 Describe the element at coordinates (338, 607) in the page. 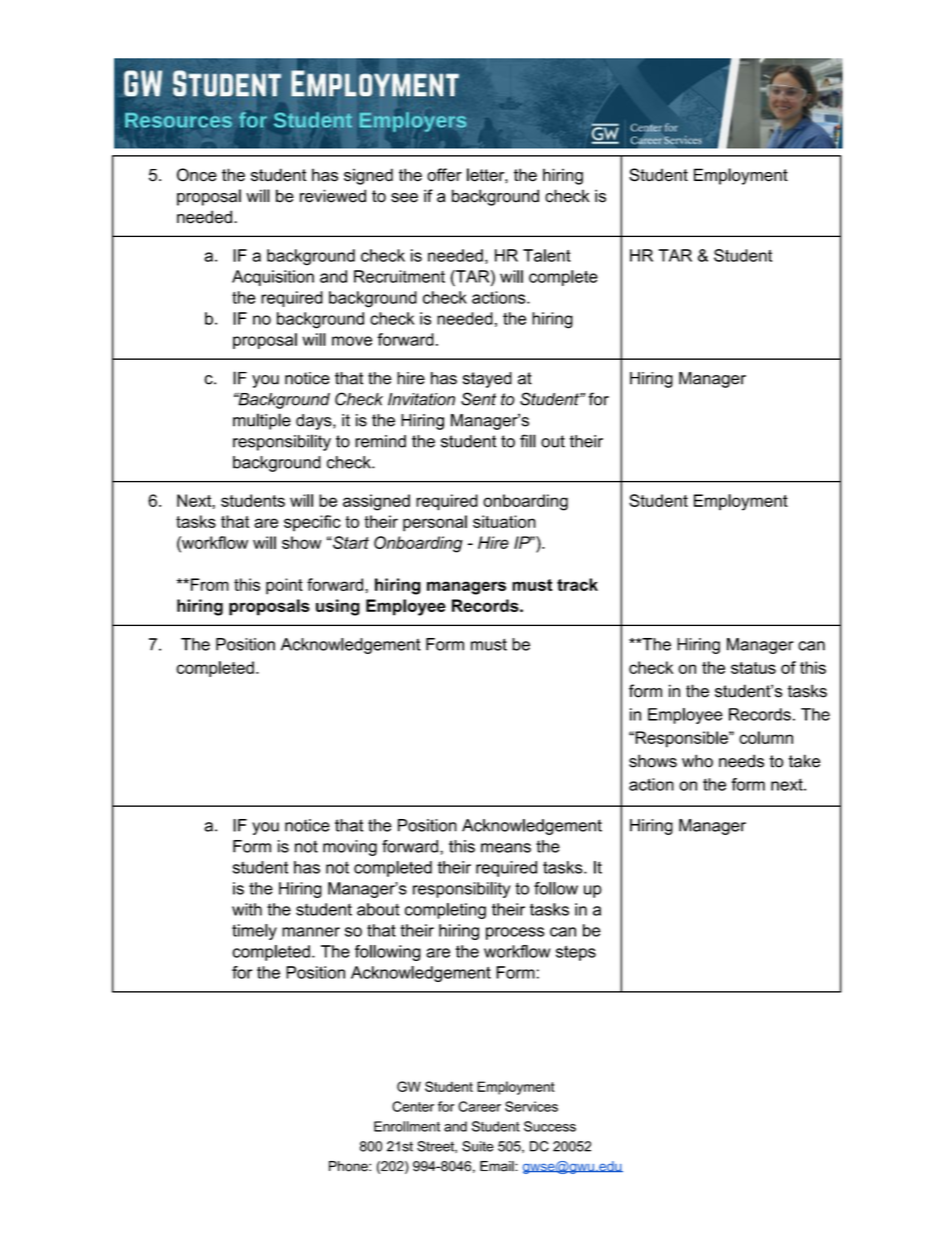

I see `using` at that location.
